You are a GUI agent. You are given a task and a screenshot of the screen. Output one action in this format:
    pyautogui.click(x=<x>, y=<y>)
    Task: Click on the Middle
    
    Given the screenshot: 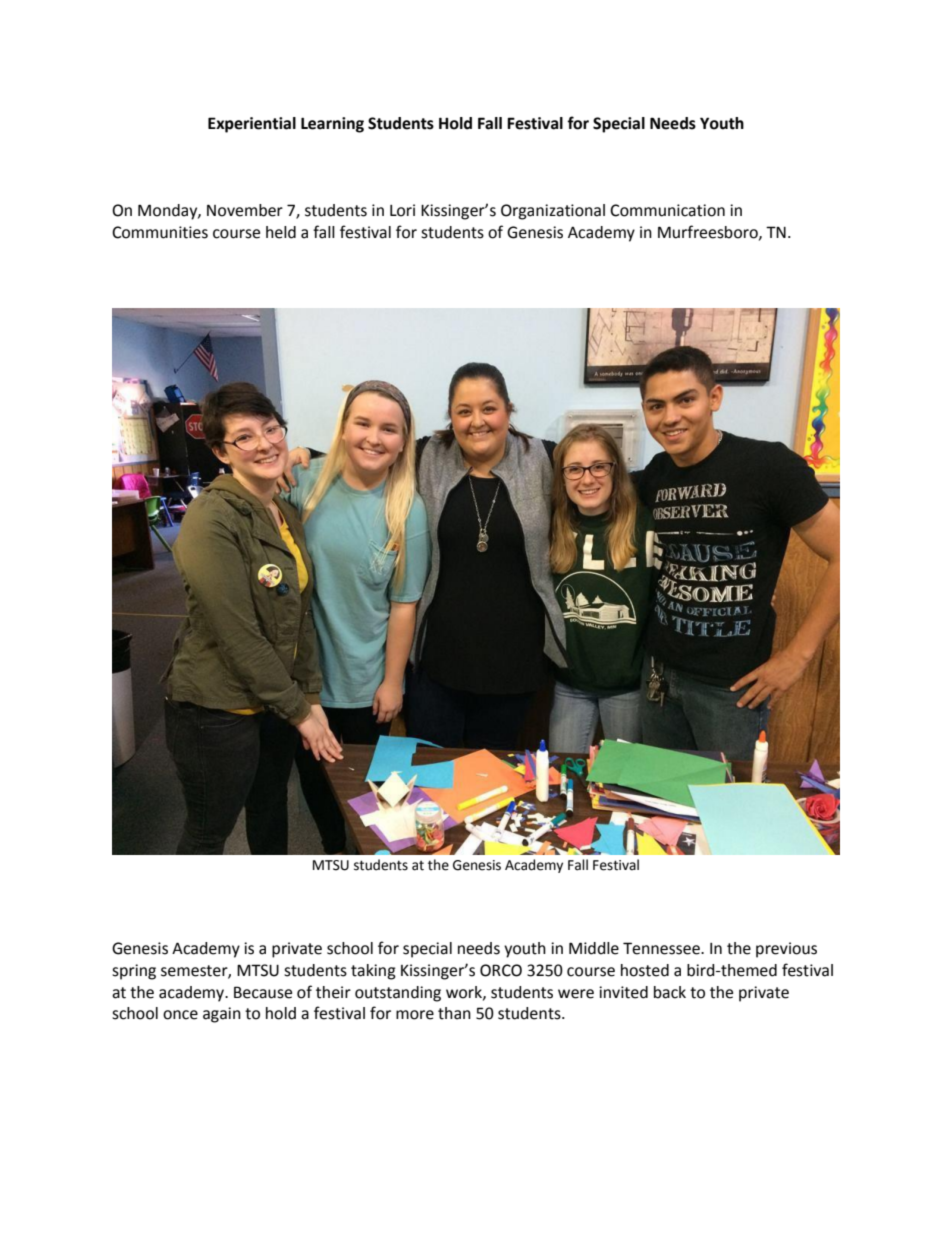 What is the action you would take?
    pyautogui.click(x=594, y=948)
